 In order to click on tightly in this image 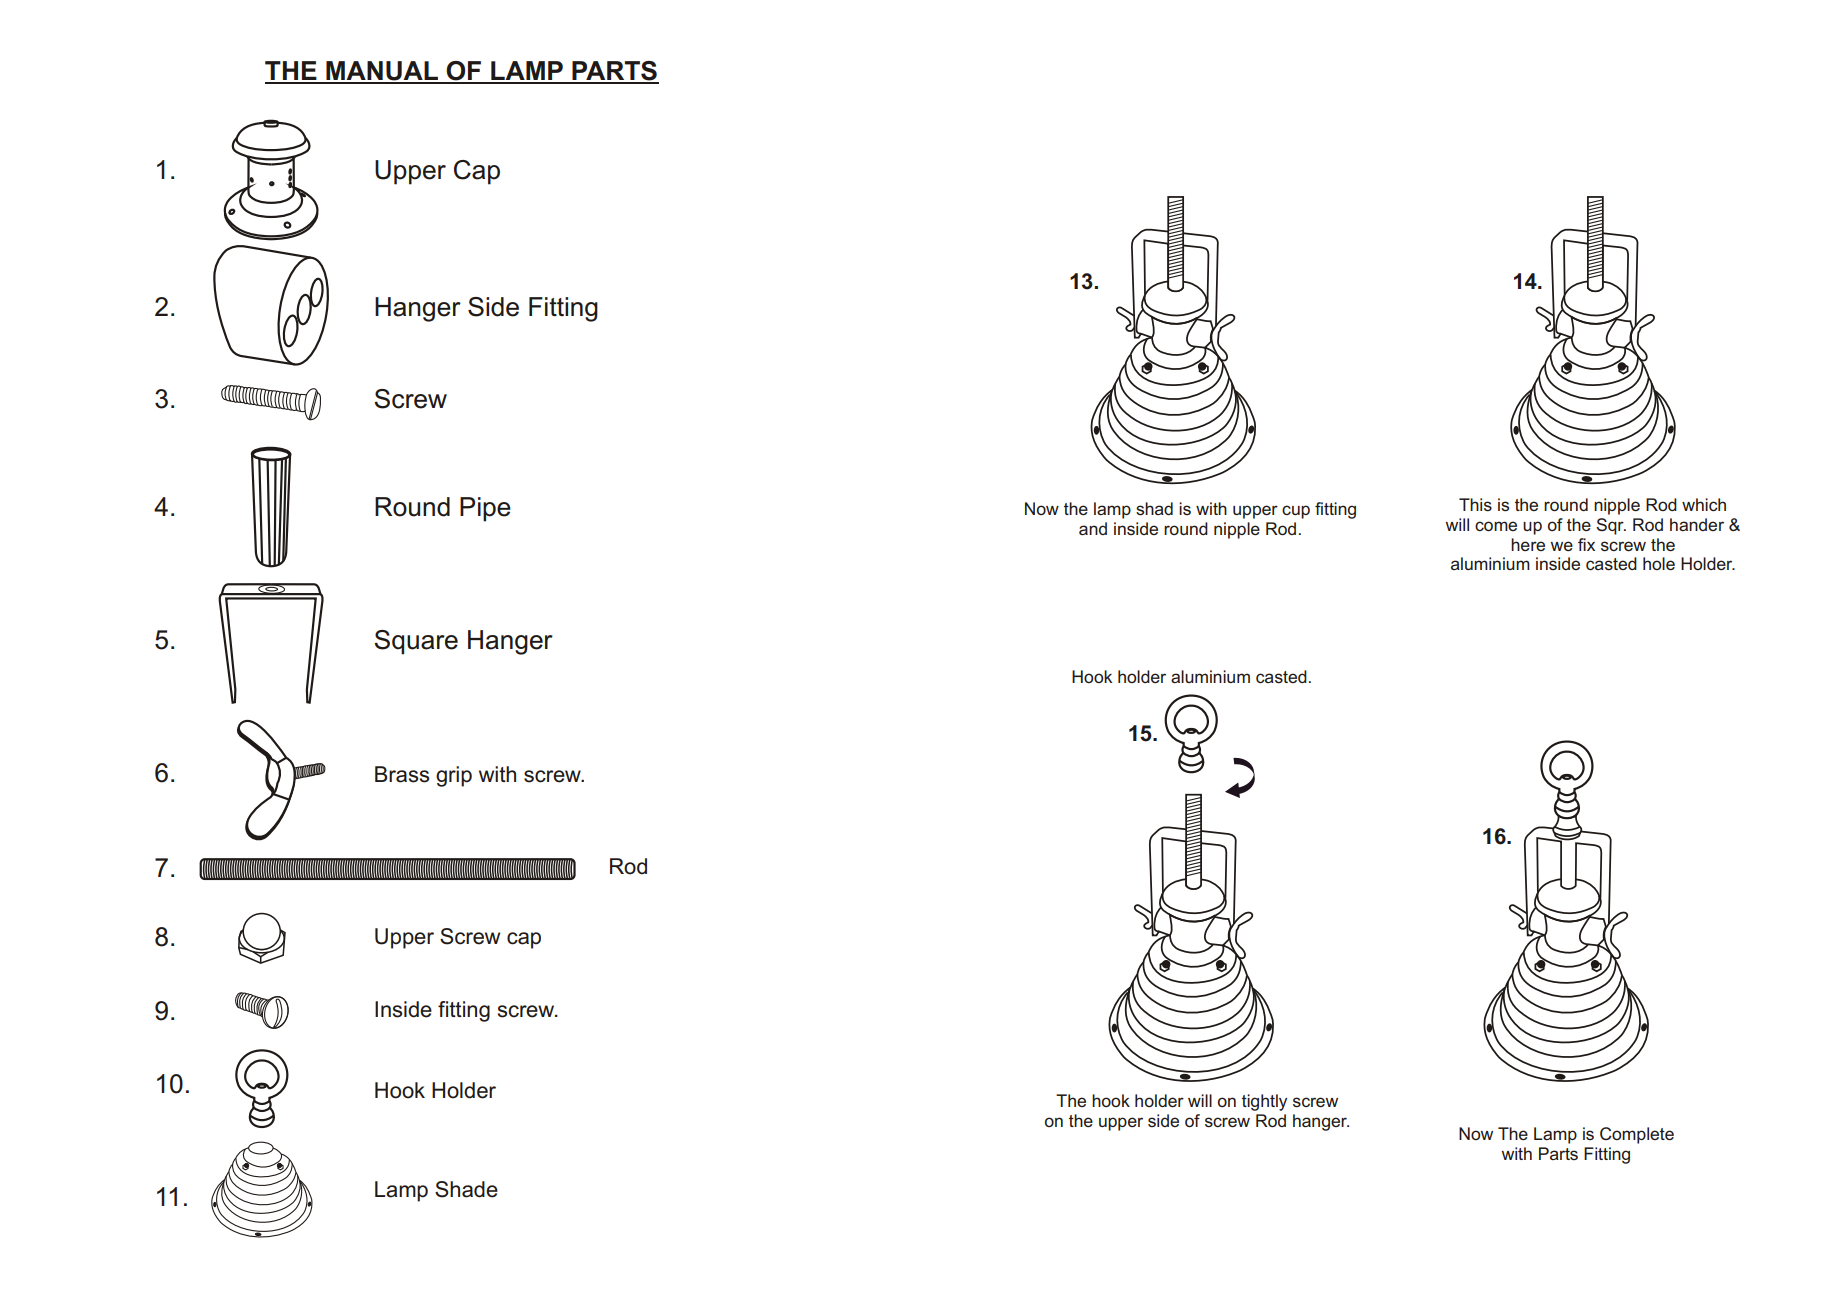, I will do `click(1264, 1102)`.
